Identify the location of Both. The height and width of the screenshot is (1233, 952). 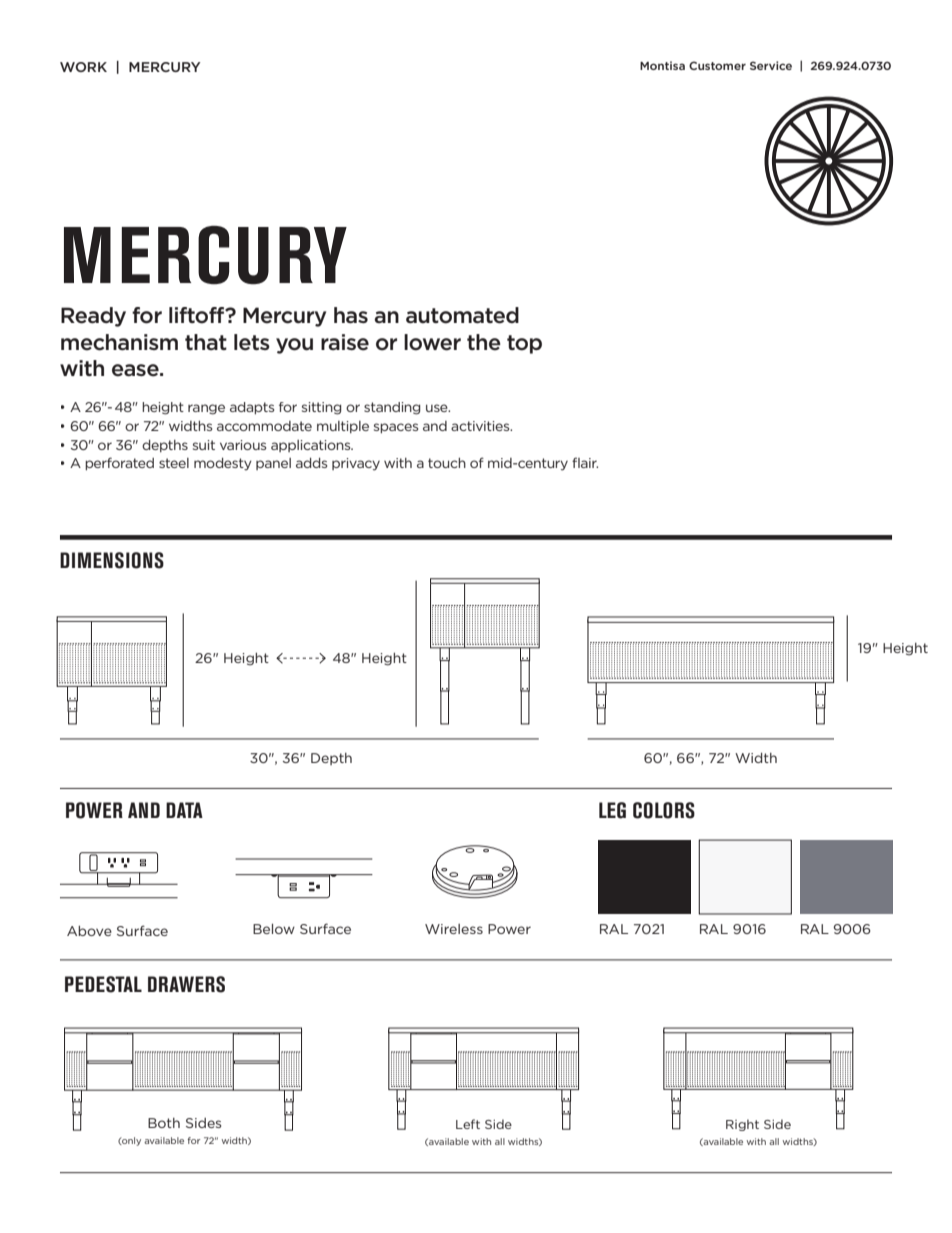
(164, 1123).
